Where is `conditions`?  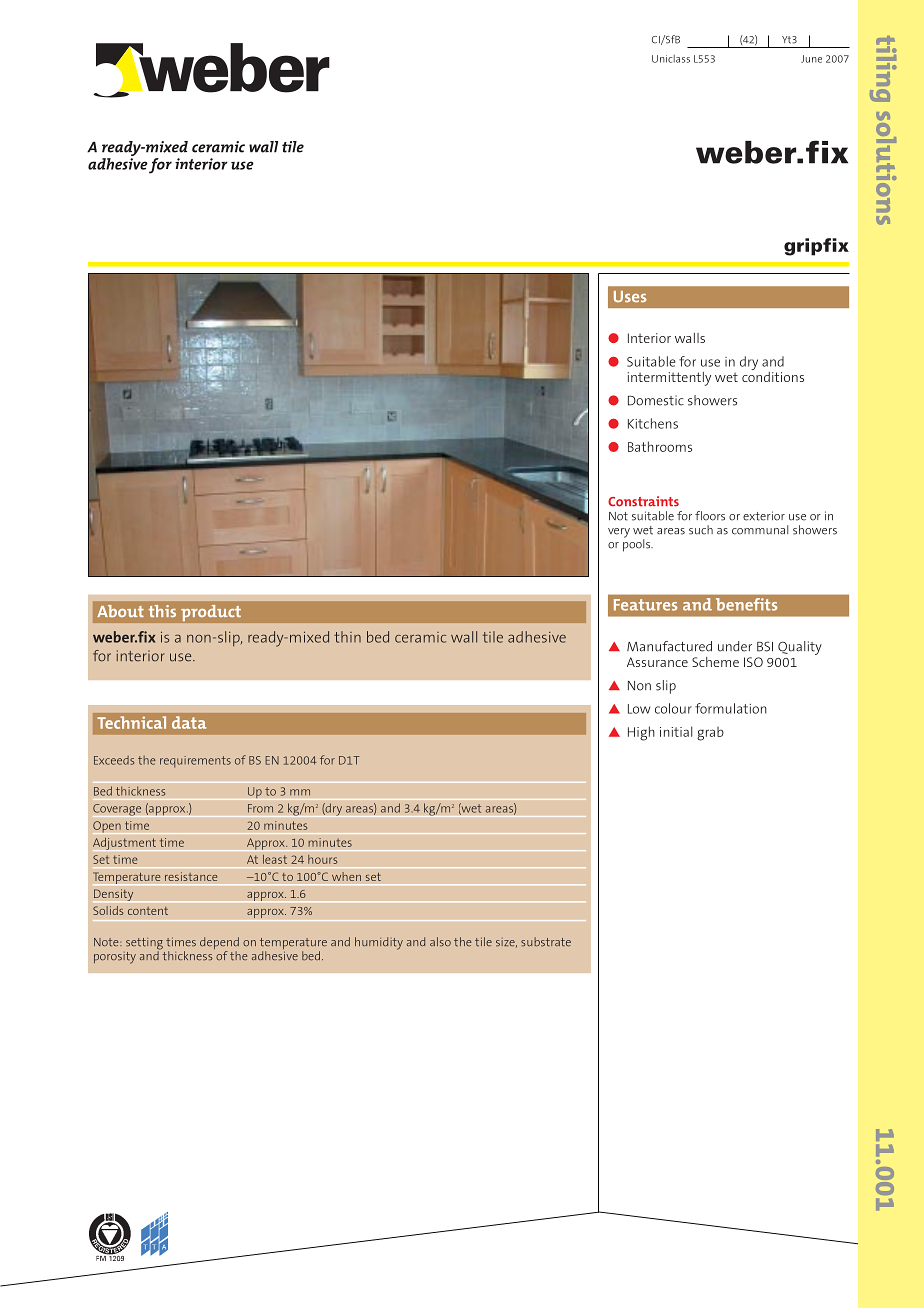 conditions is located at coordinates (773, 375).
